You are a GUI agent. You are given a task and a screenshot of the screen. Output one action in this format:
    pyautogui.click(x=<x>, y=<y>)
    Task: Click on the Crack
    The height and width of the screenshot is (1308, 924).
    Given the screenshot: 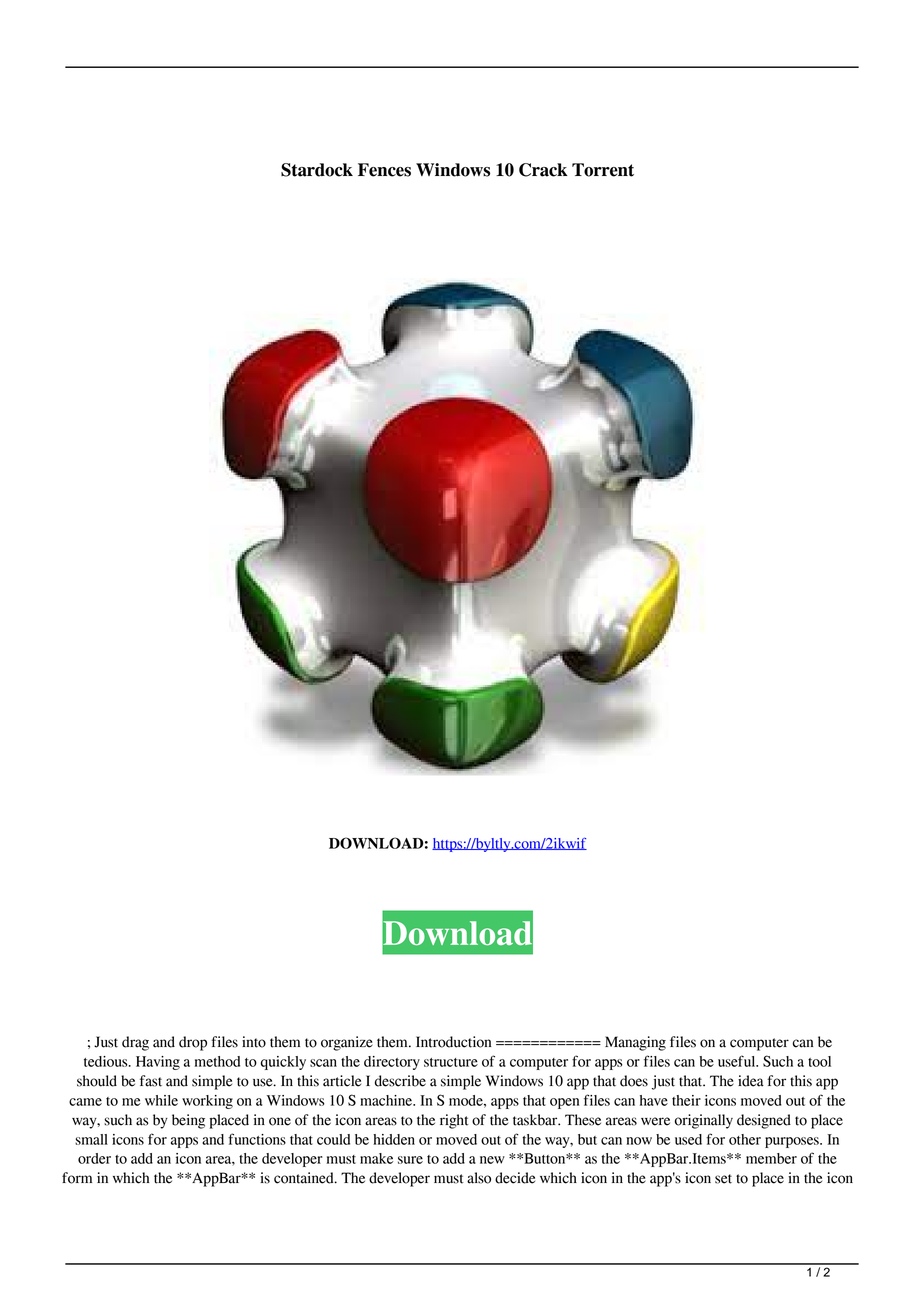 What is the action you would take?
    pyautogui.click(x=543, y=170)
